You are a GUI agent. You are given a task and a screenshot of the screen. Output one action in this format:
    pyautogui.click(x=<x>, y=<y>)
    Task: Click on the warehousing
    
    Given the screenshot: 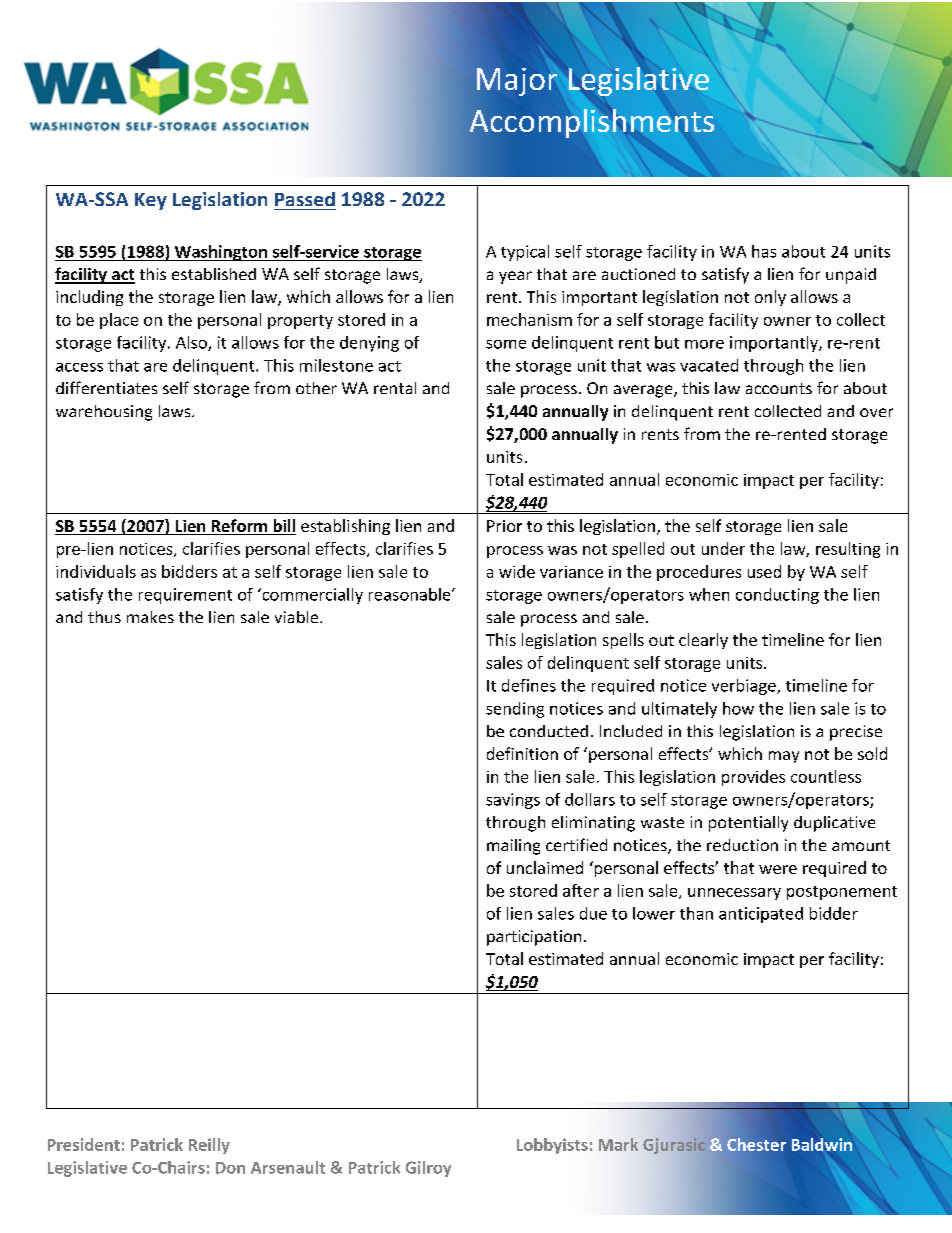 What is the action you would take?
    pyautogui.click(x=104, y=413)
